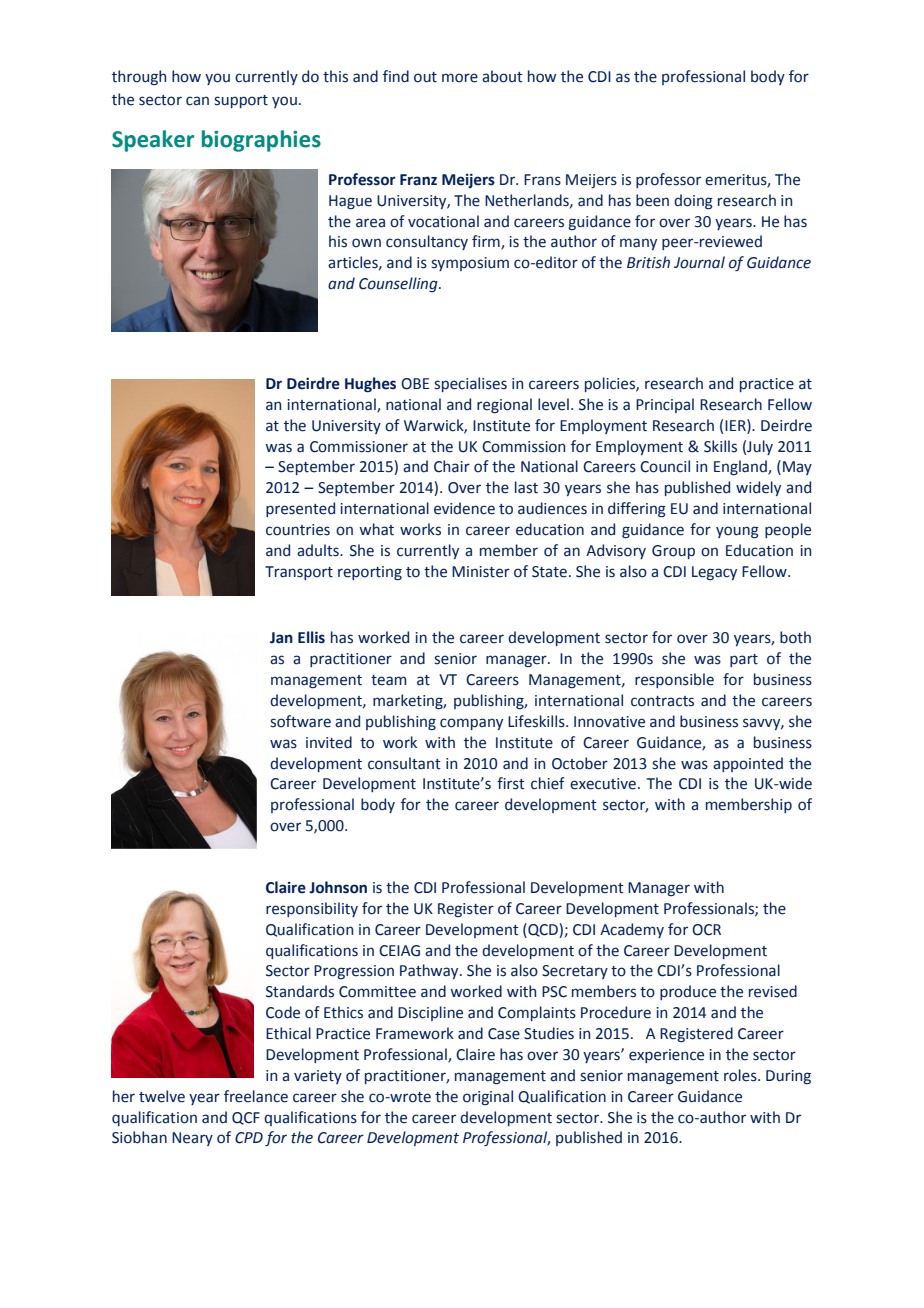 The height and width of the screenshot is (1308, 924). Describe the element at coordinates (481, 572) in the screenshot. I see `Minister` at that location.
